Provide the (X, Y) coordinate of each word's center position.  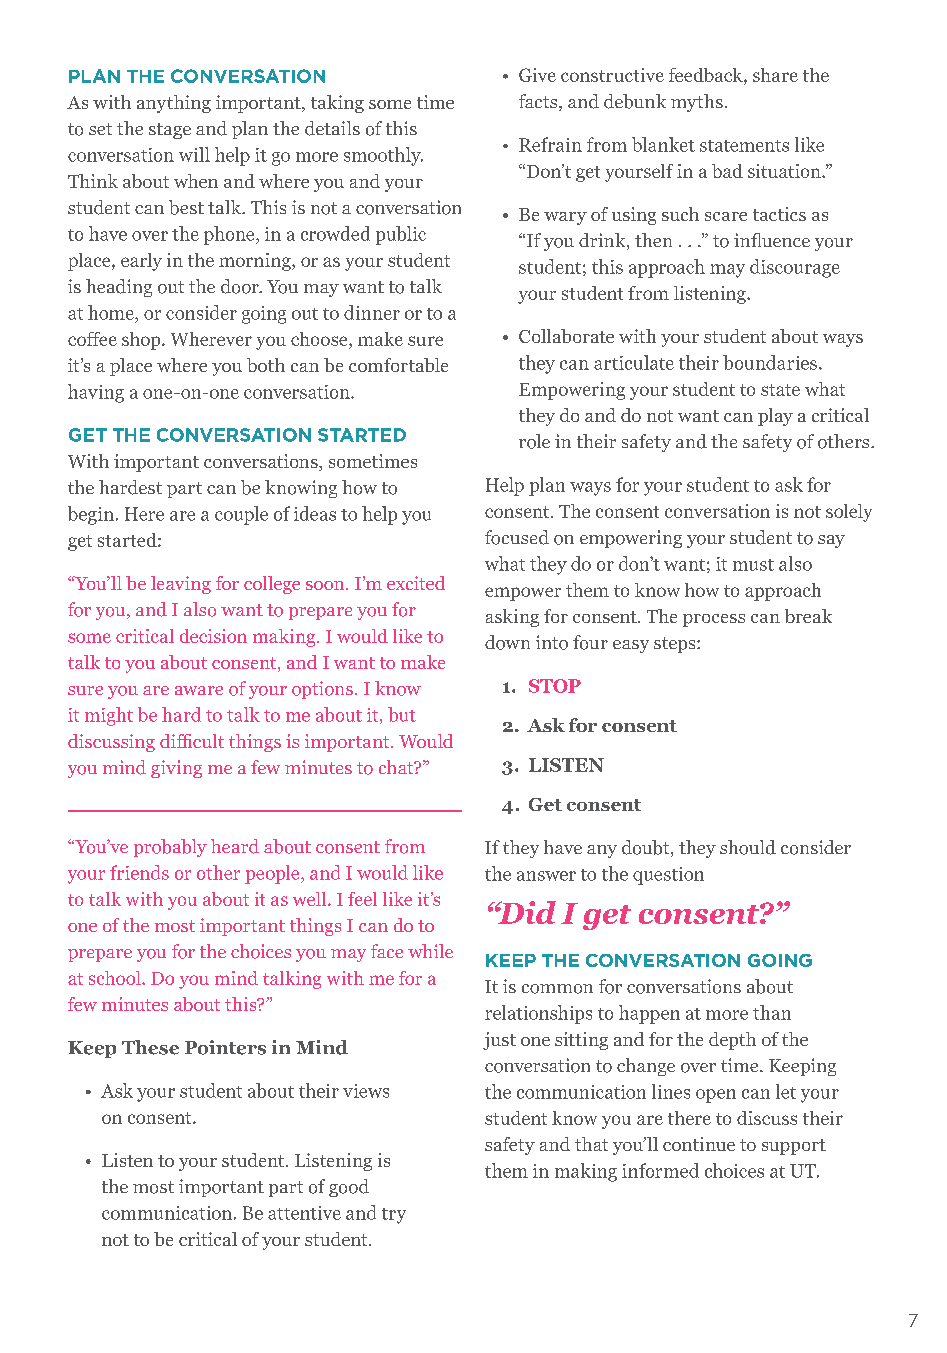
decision (213, 636)
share (775, 75)
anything (174, 104)
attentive (304, 1213)
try (394, 1216)
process (714, 620)
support (794, 1147)
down (507, 642)
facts (539, 102)
